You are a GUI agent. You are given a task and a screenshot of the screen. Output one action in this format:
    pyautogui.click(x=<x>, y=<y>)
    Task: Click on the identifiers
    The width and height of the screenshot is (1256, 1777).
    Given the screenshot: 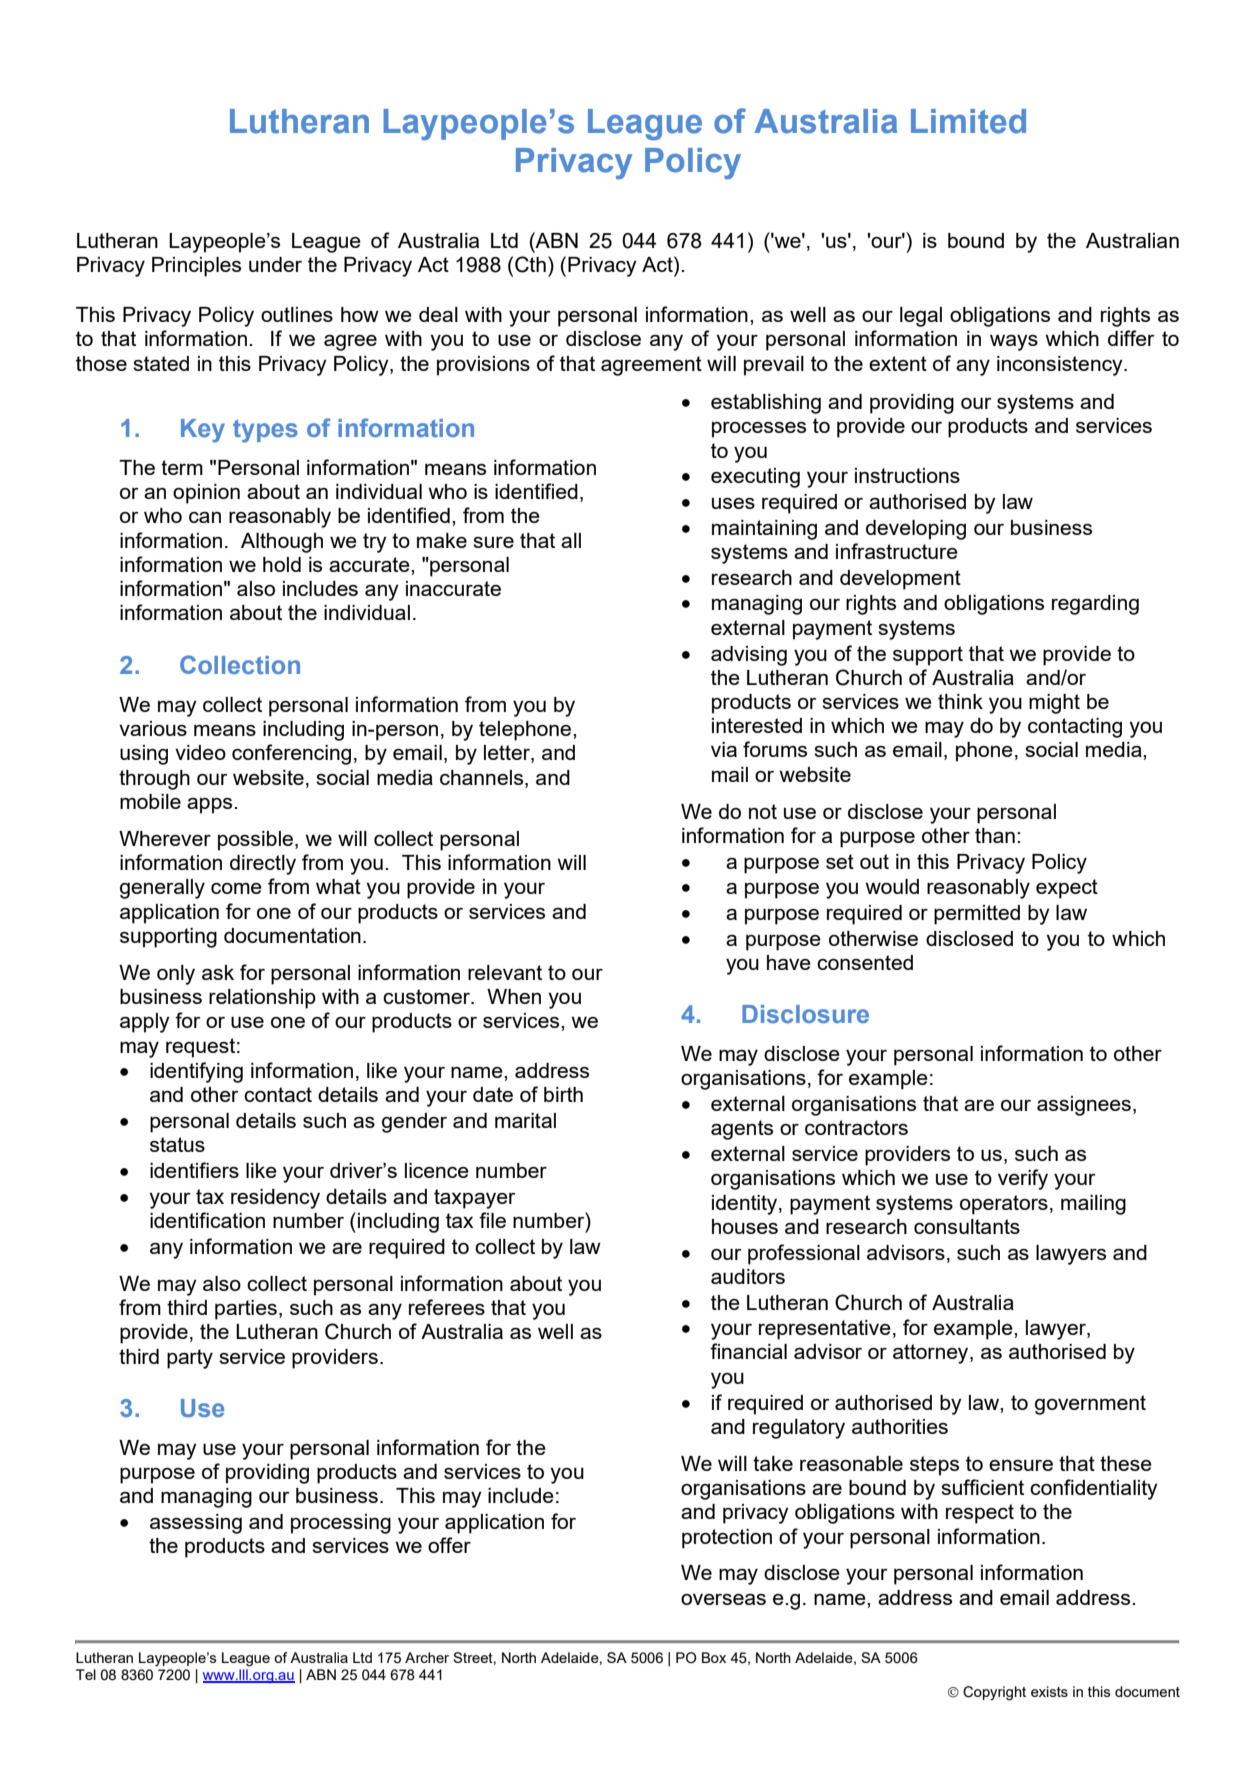 What is the action you would take?
    pyautogui.click(x=194, y=1170)
